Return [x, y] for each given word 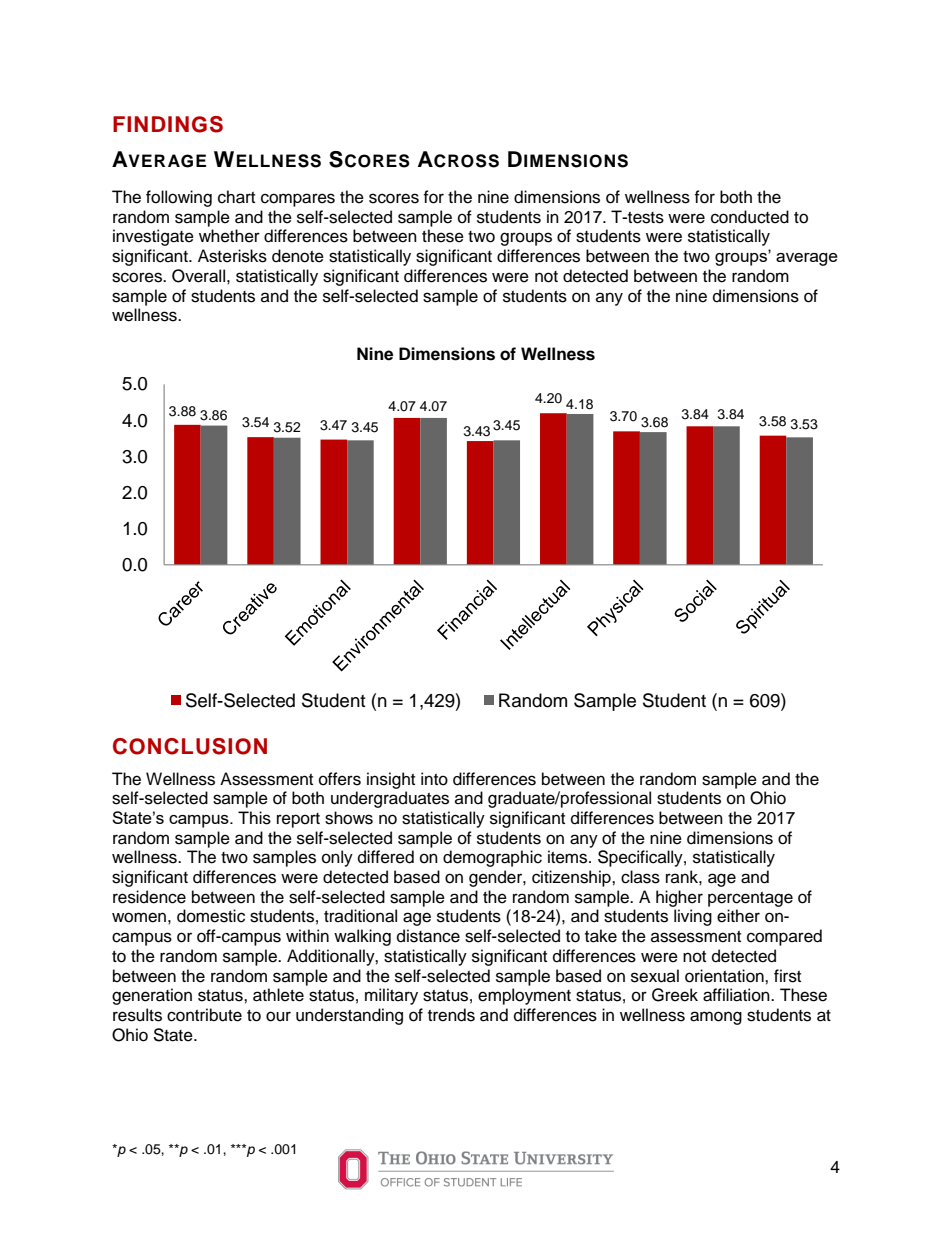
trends [451, 1015]
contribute [204, 1015]
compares [298, 200]
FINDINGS [168, 124]
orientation [725, 976]
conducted [750, 217]
